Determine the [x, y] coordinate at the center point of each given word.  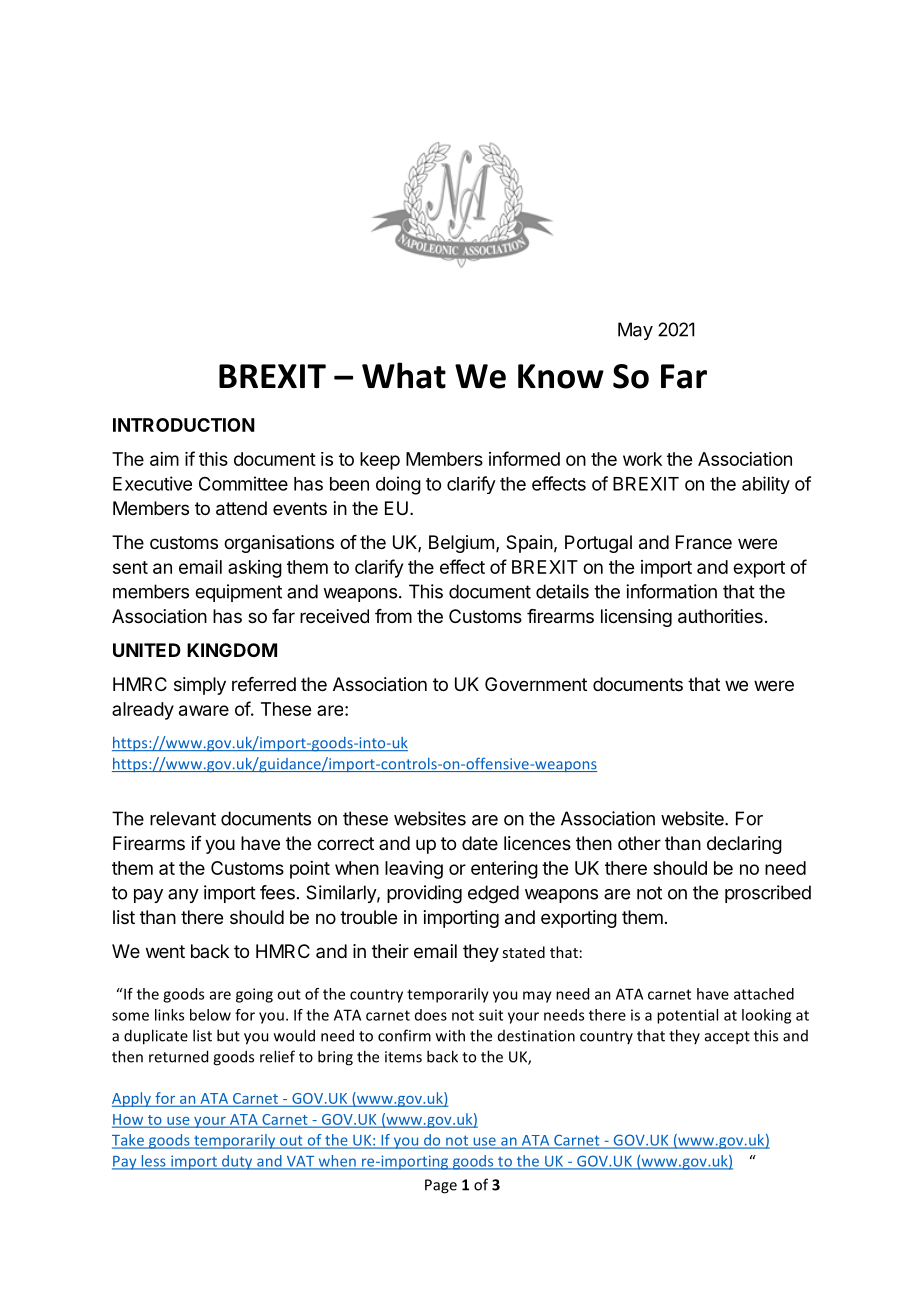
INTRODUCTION [184, 425]
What [404, 375]
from [393, 616]
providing [424, 894]
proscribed [768, 894]
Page [441, 1186]
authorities [720, 616]
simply [200, 686]
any [183, 896]
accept [727, 1038]
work [642, 459]
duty [237, 1162]
